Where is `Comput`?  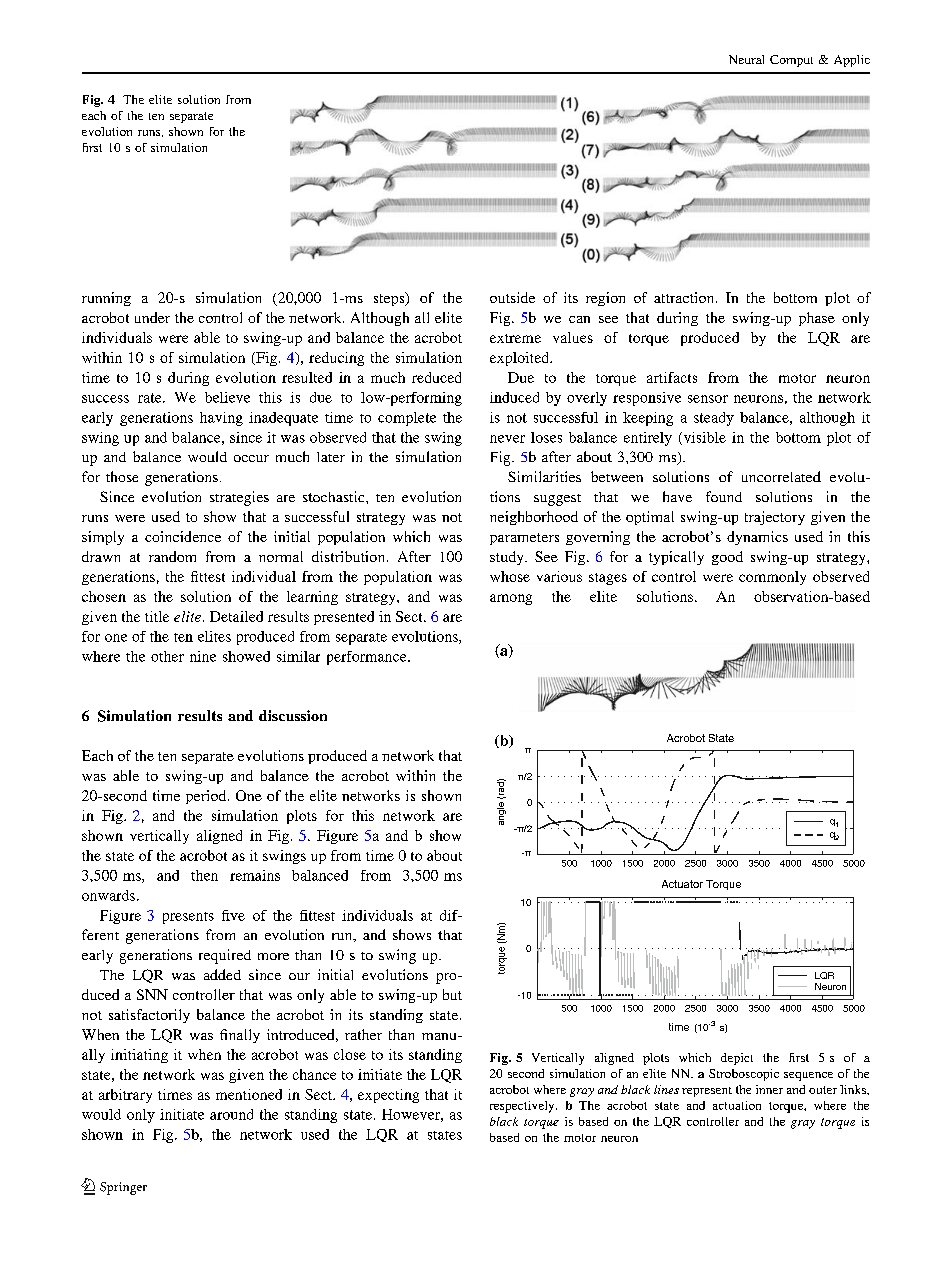
Comput is located at coordinates (791, 61).
